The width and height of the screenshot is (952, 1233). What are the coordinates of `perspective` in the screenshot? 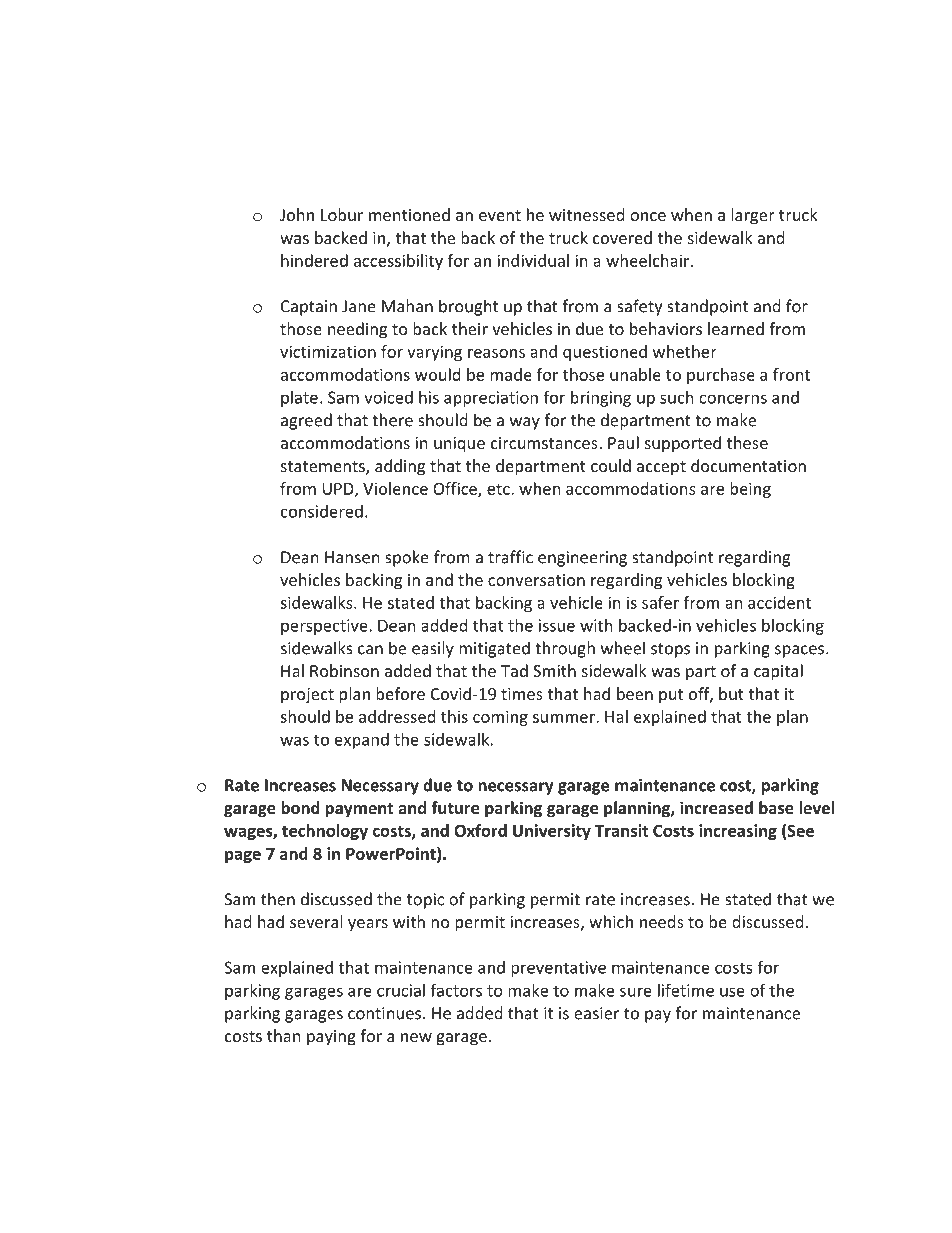 It's located at (325, 627).
